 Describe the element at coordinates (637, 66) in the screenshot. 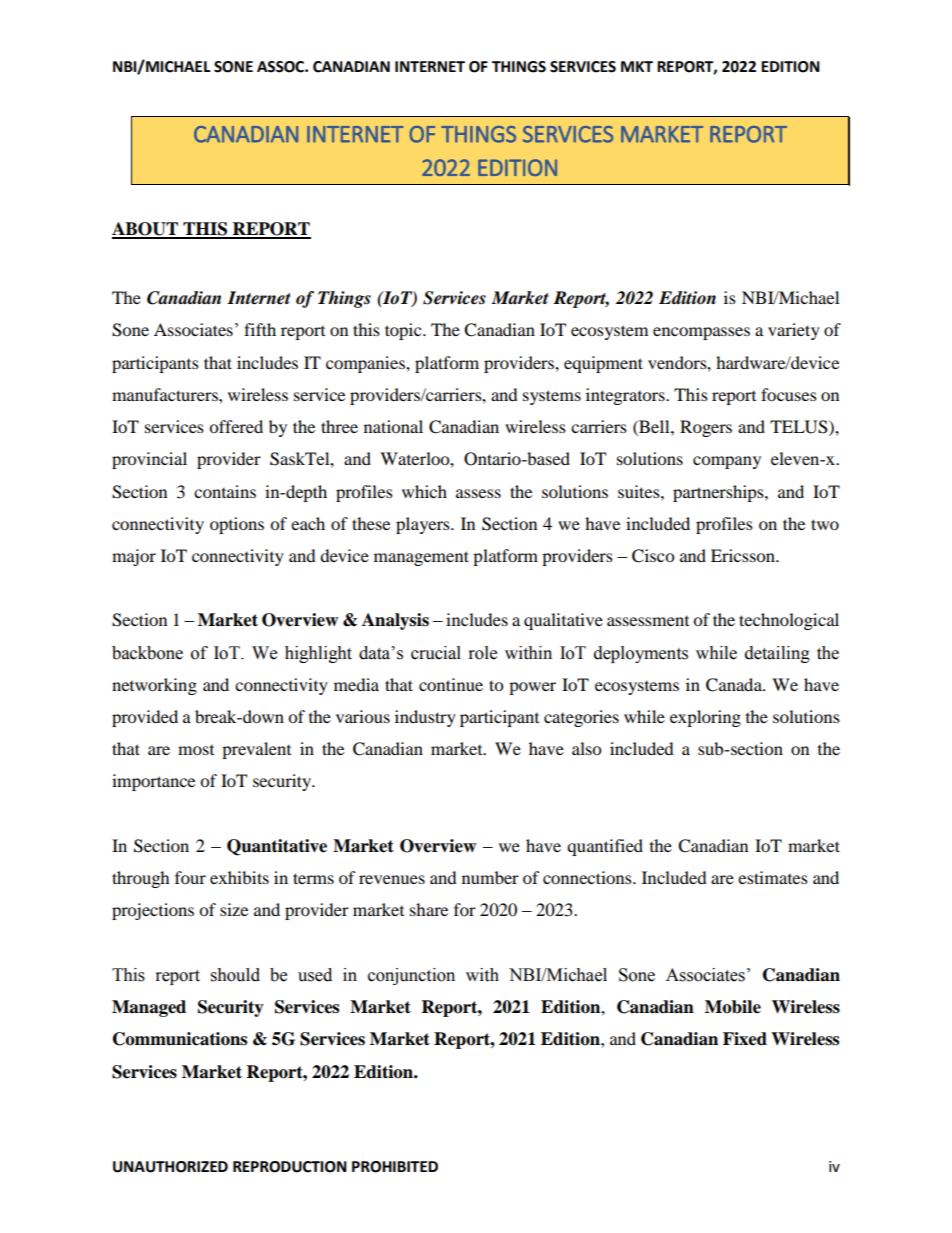

I see `MKT` at that location.
